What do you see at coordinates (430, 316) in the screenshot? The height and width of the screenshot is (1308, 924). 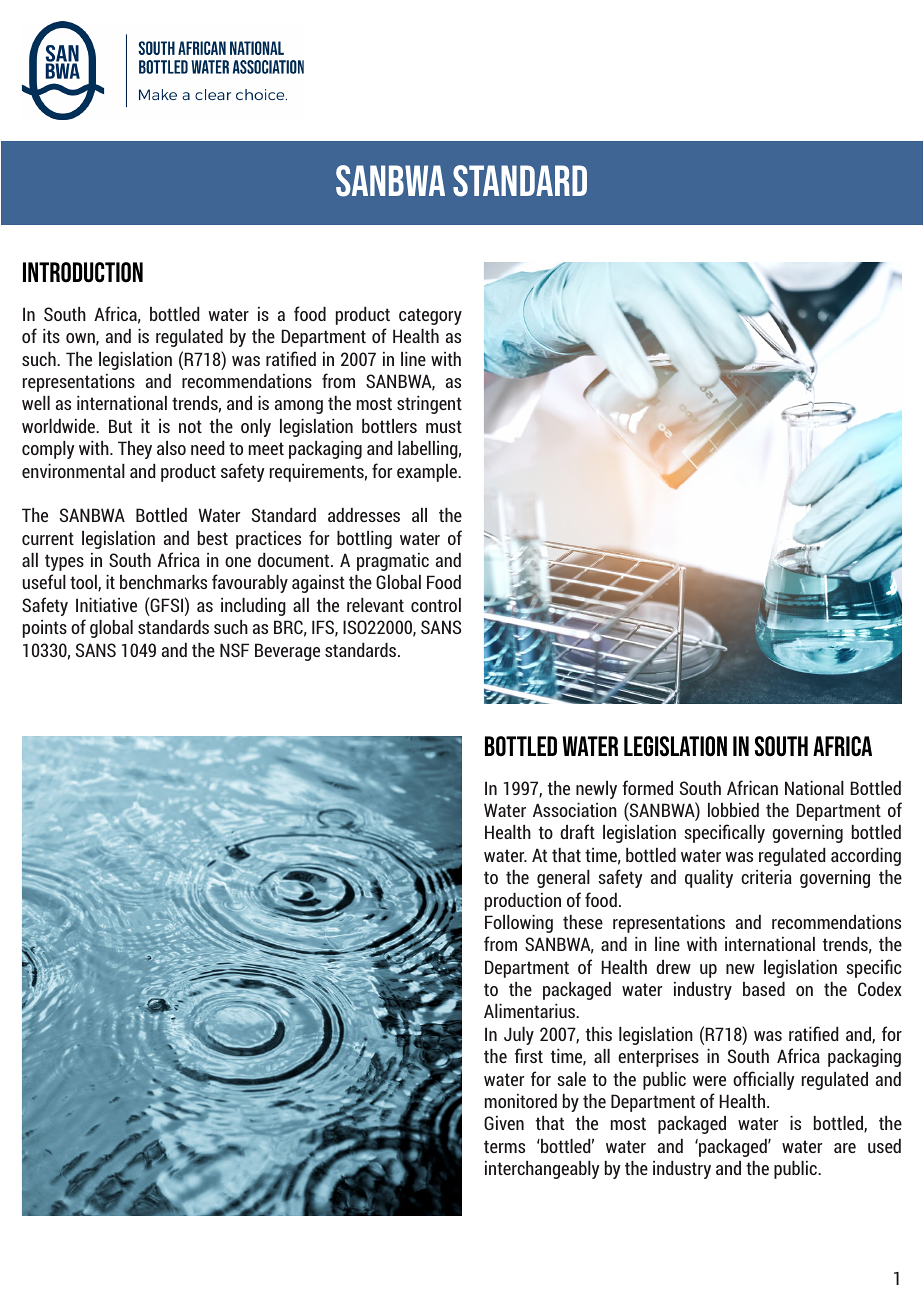 I see `category` at bounding box center [430, 316].
